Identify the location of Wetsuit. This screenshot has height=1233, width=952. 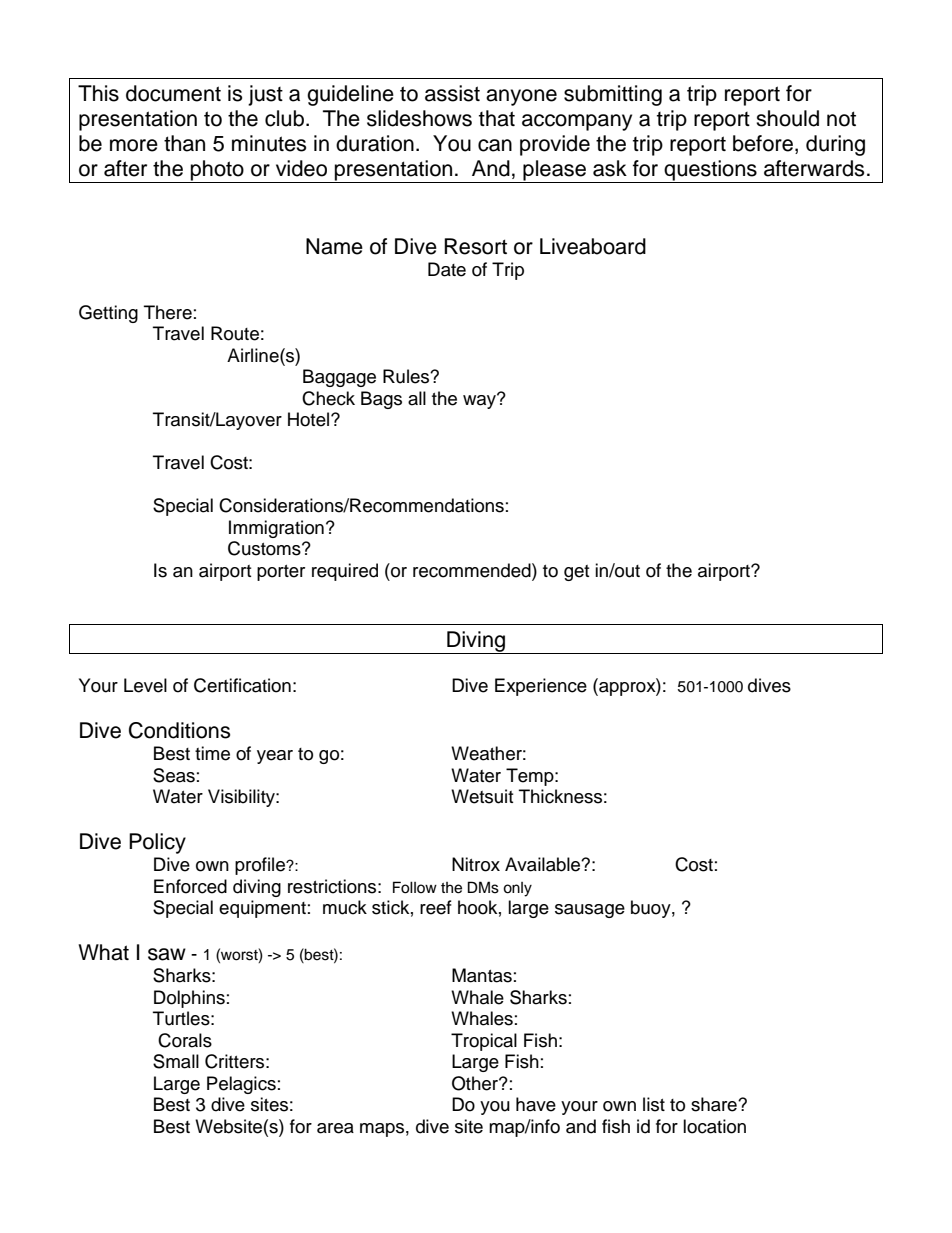
(482, 796).
